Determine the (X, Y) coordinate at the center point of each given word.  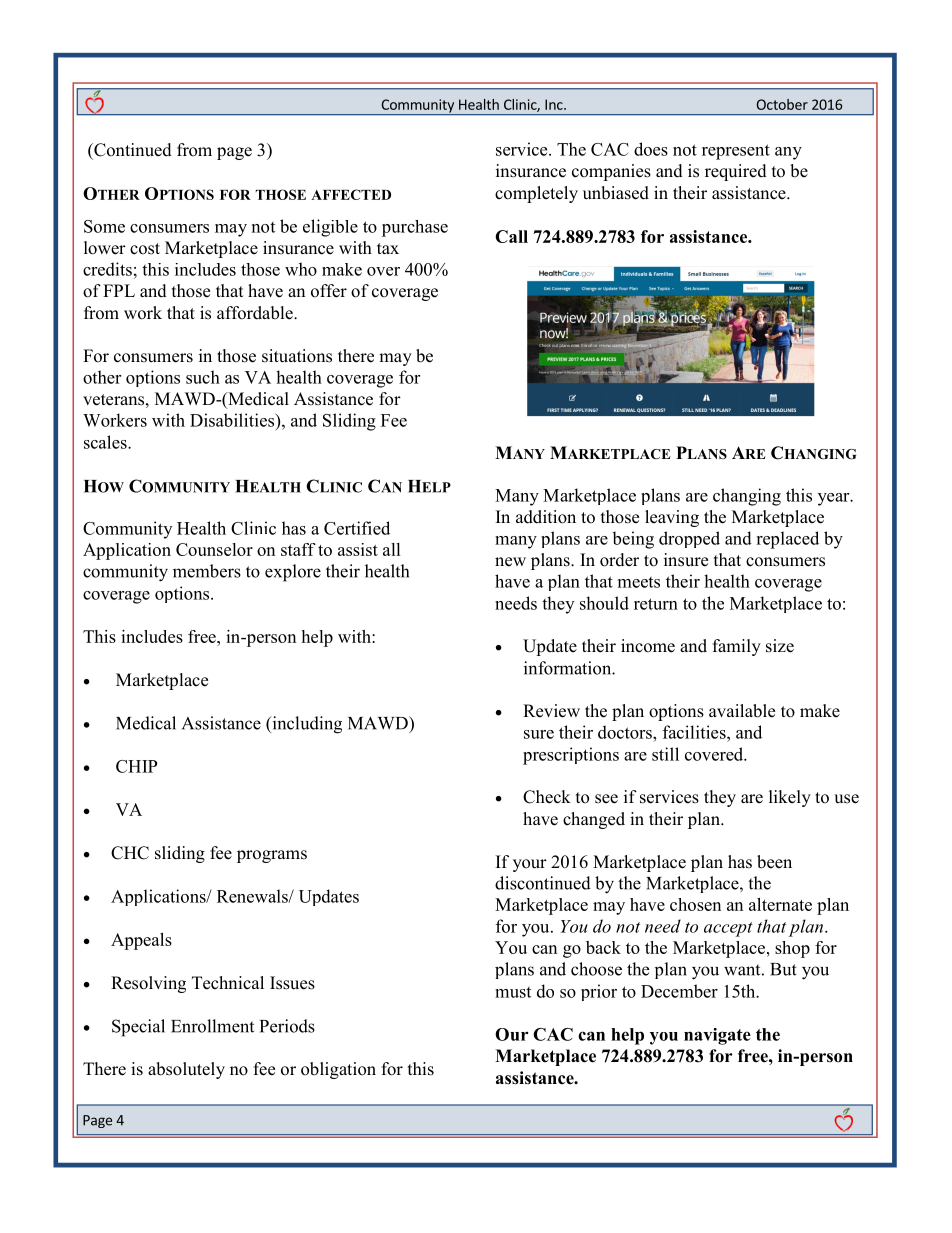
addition (546, 517)
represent (736, 152)
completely (536, 194)
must (513, 992)
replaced (787, 540)
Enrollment (212, 1026)
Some (104, 226)
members (207, 571)
